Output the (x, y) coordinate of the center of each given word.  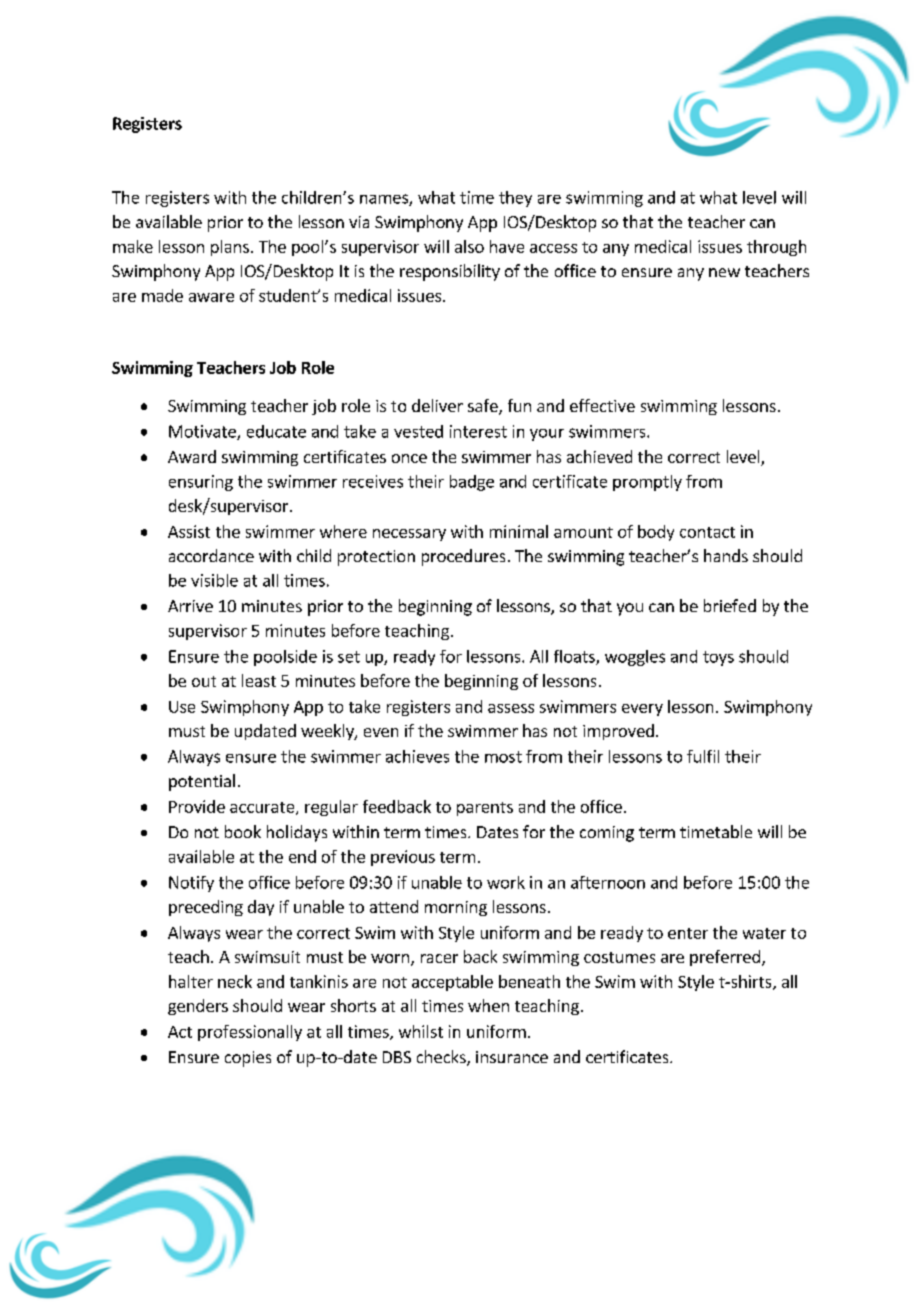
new (724, 272)
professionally (250, 1033)
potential (202, 782)
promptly (647, 483)
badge (472, 483)
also (469, 246)
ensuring (201, 483)
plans (230, 248)
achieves (417, 756)
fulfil (703, 756)
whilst (421, 1031)
